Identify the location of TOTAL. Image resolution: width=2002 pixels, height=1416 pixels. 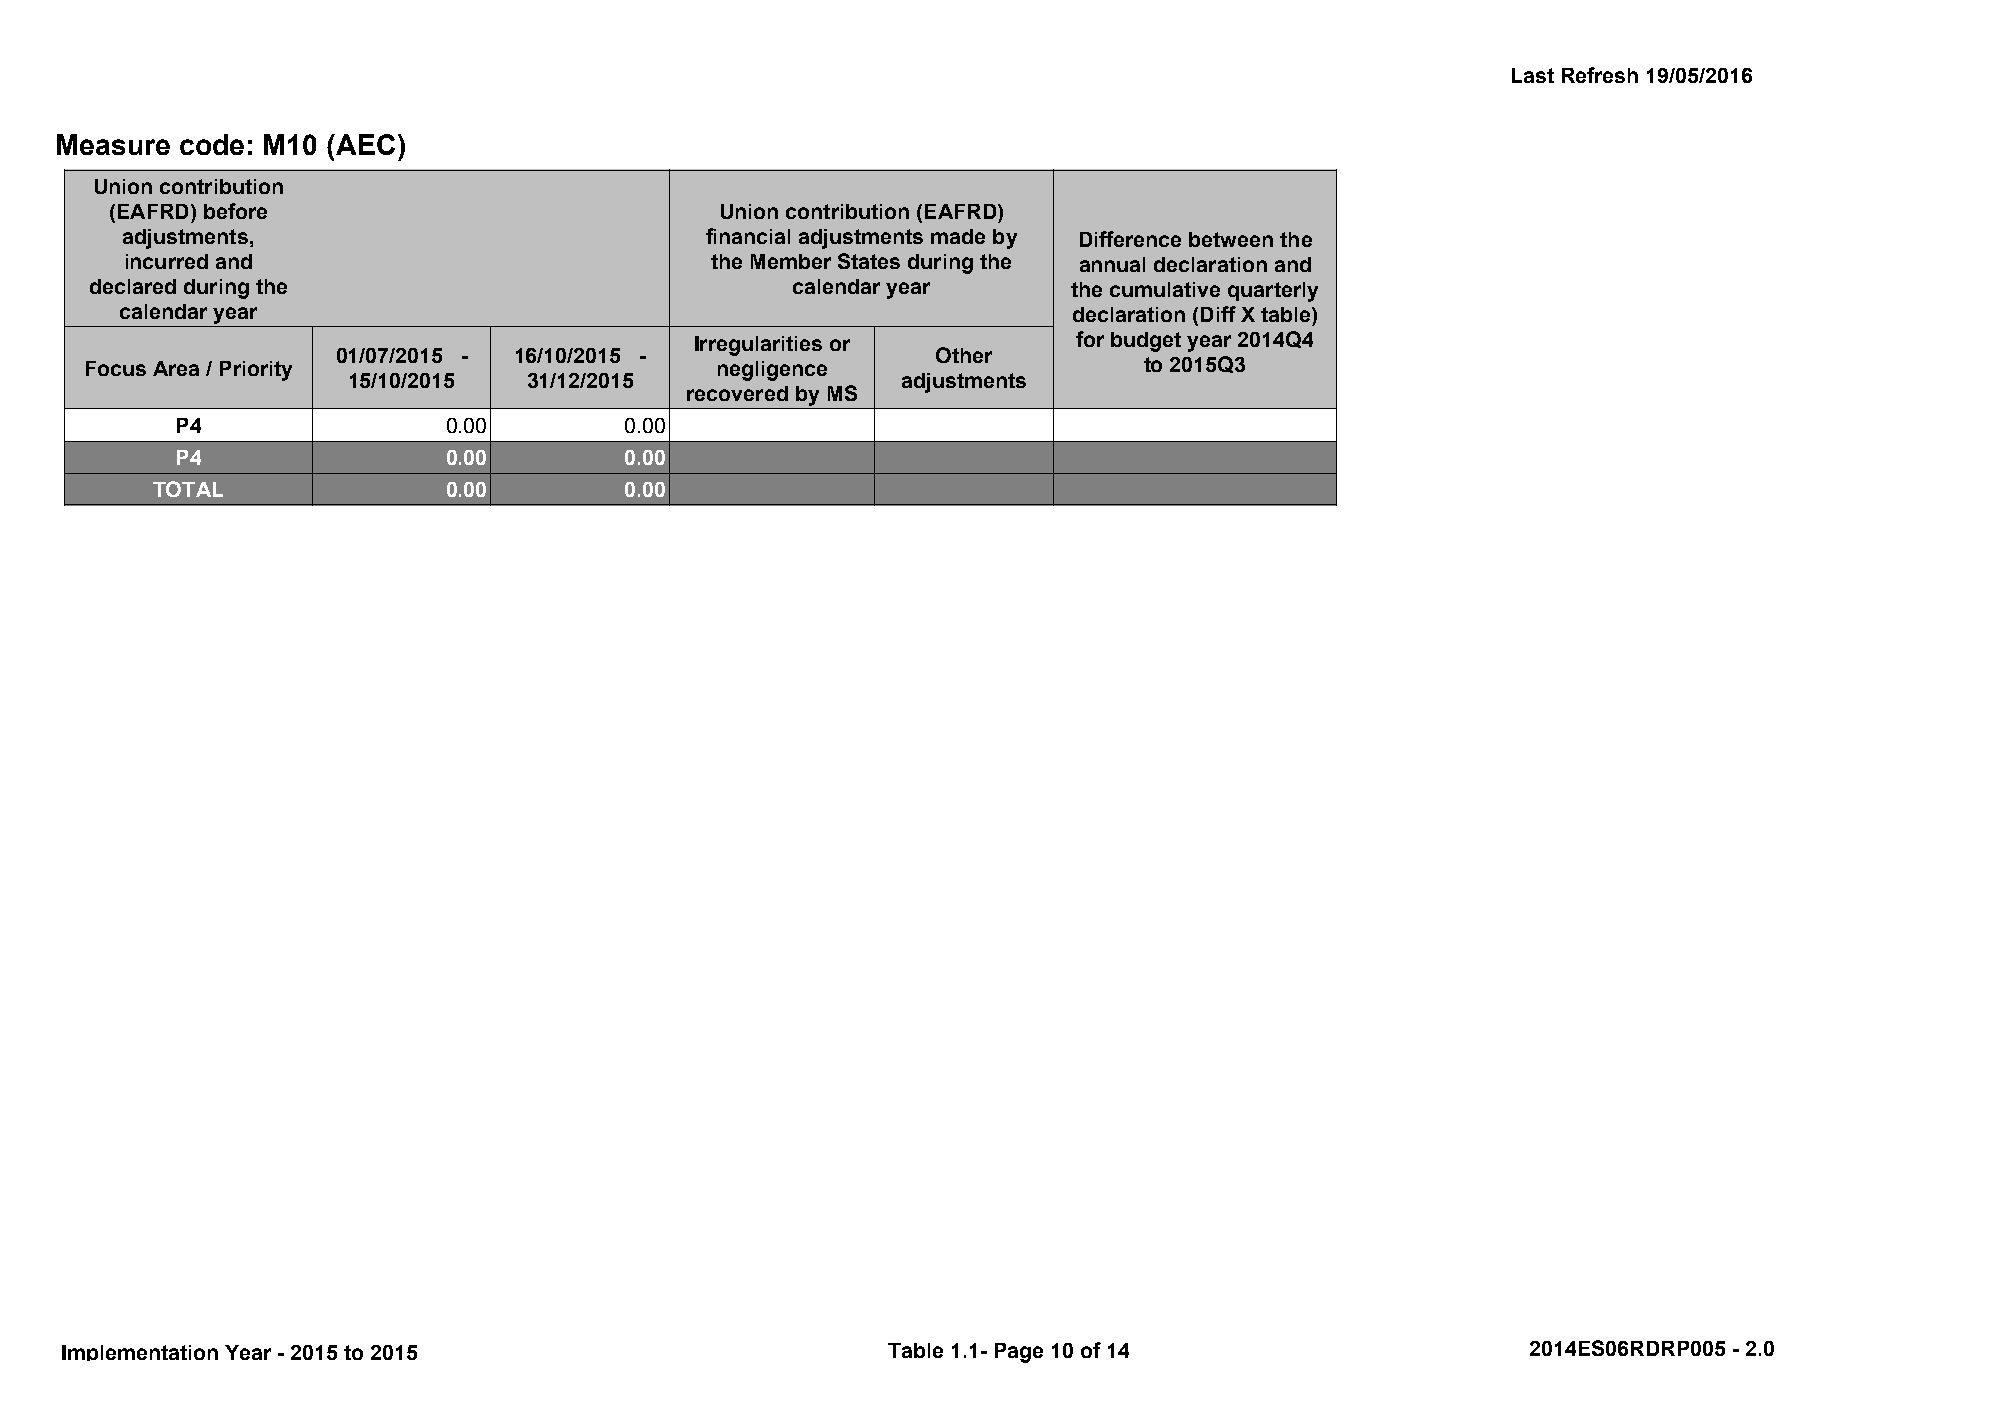
(188, 489).
